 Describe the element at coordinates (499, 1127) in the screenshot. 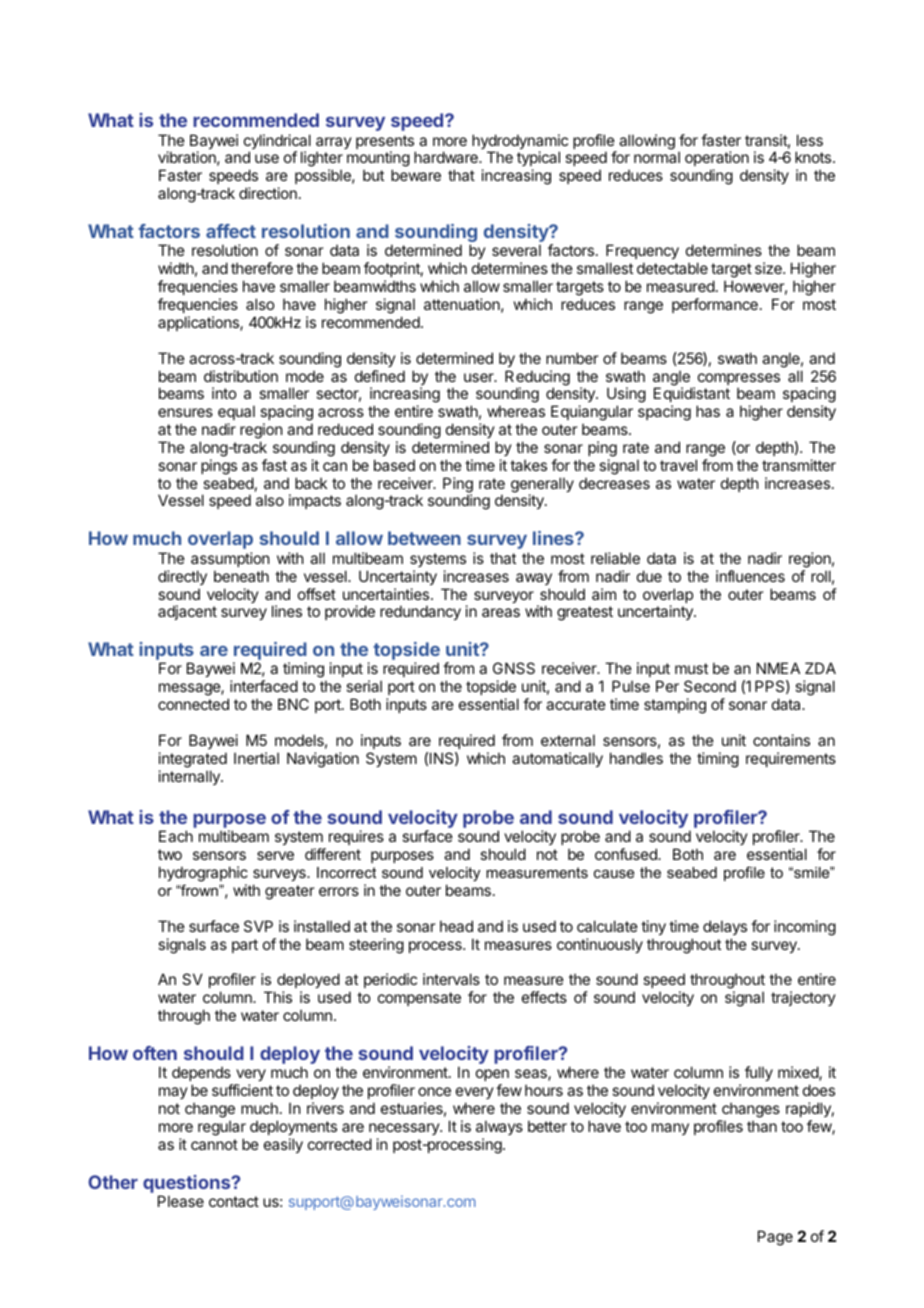

I see `always` at that location.
